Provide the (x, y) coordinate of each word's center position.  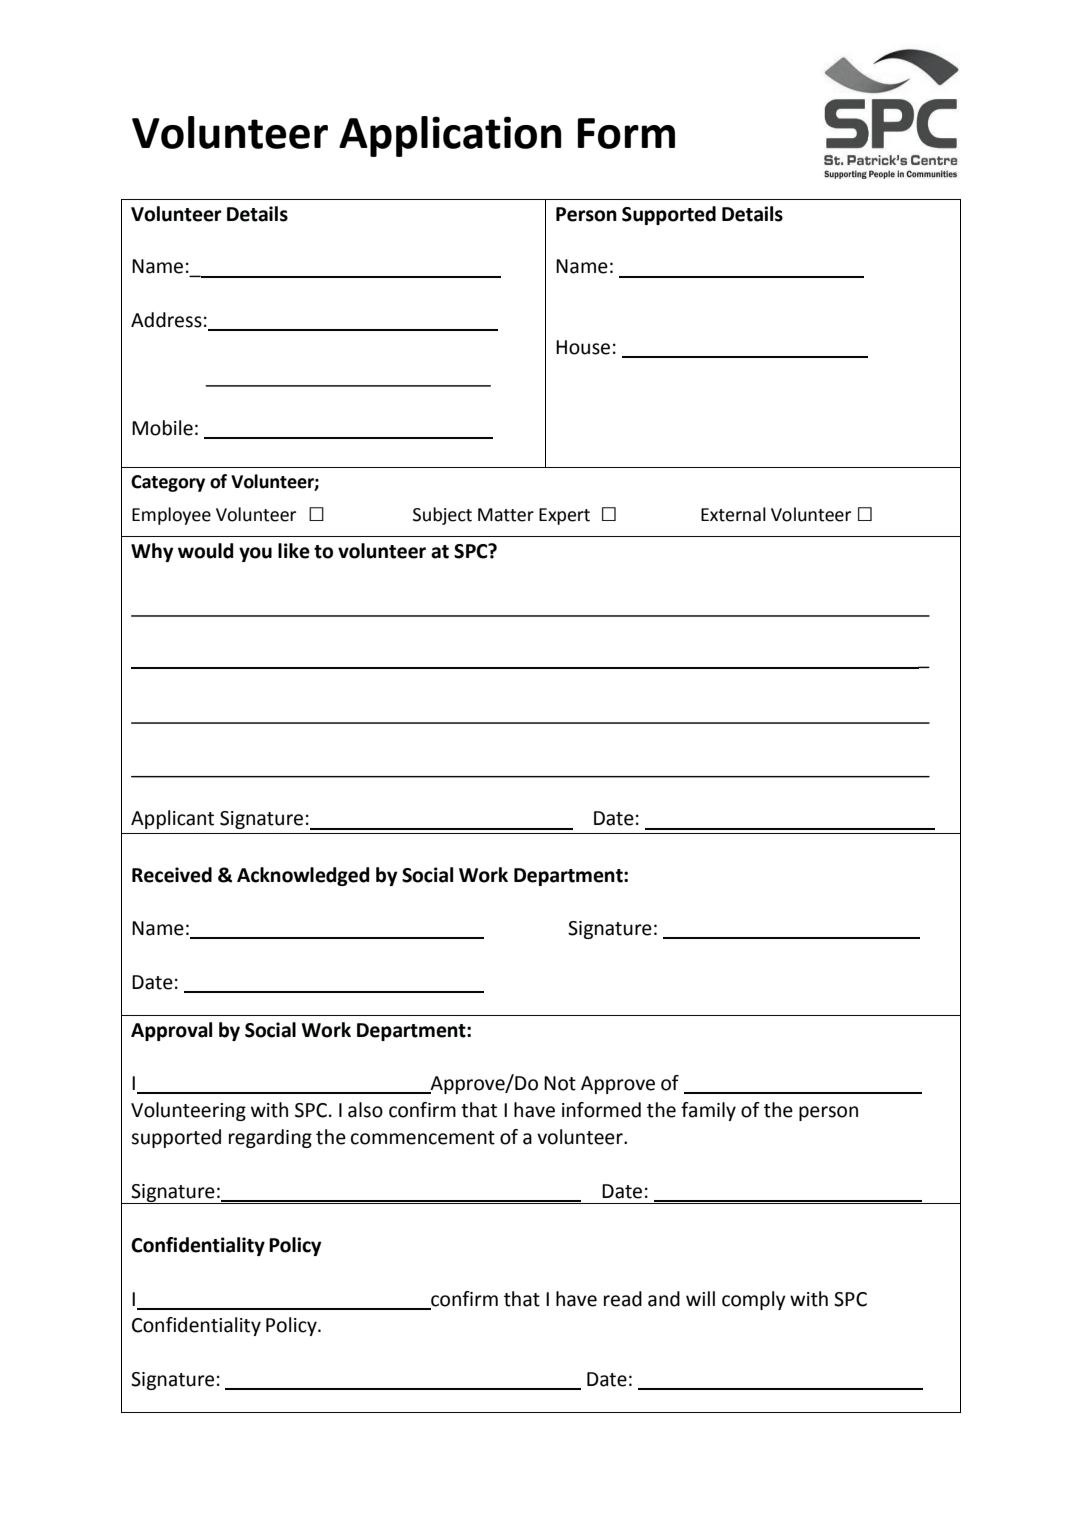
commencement (423, 1138)
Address (166, 320)
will (700, 1298)
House (583, 347)
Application (450, 136)
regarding (270, 1138)
